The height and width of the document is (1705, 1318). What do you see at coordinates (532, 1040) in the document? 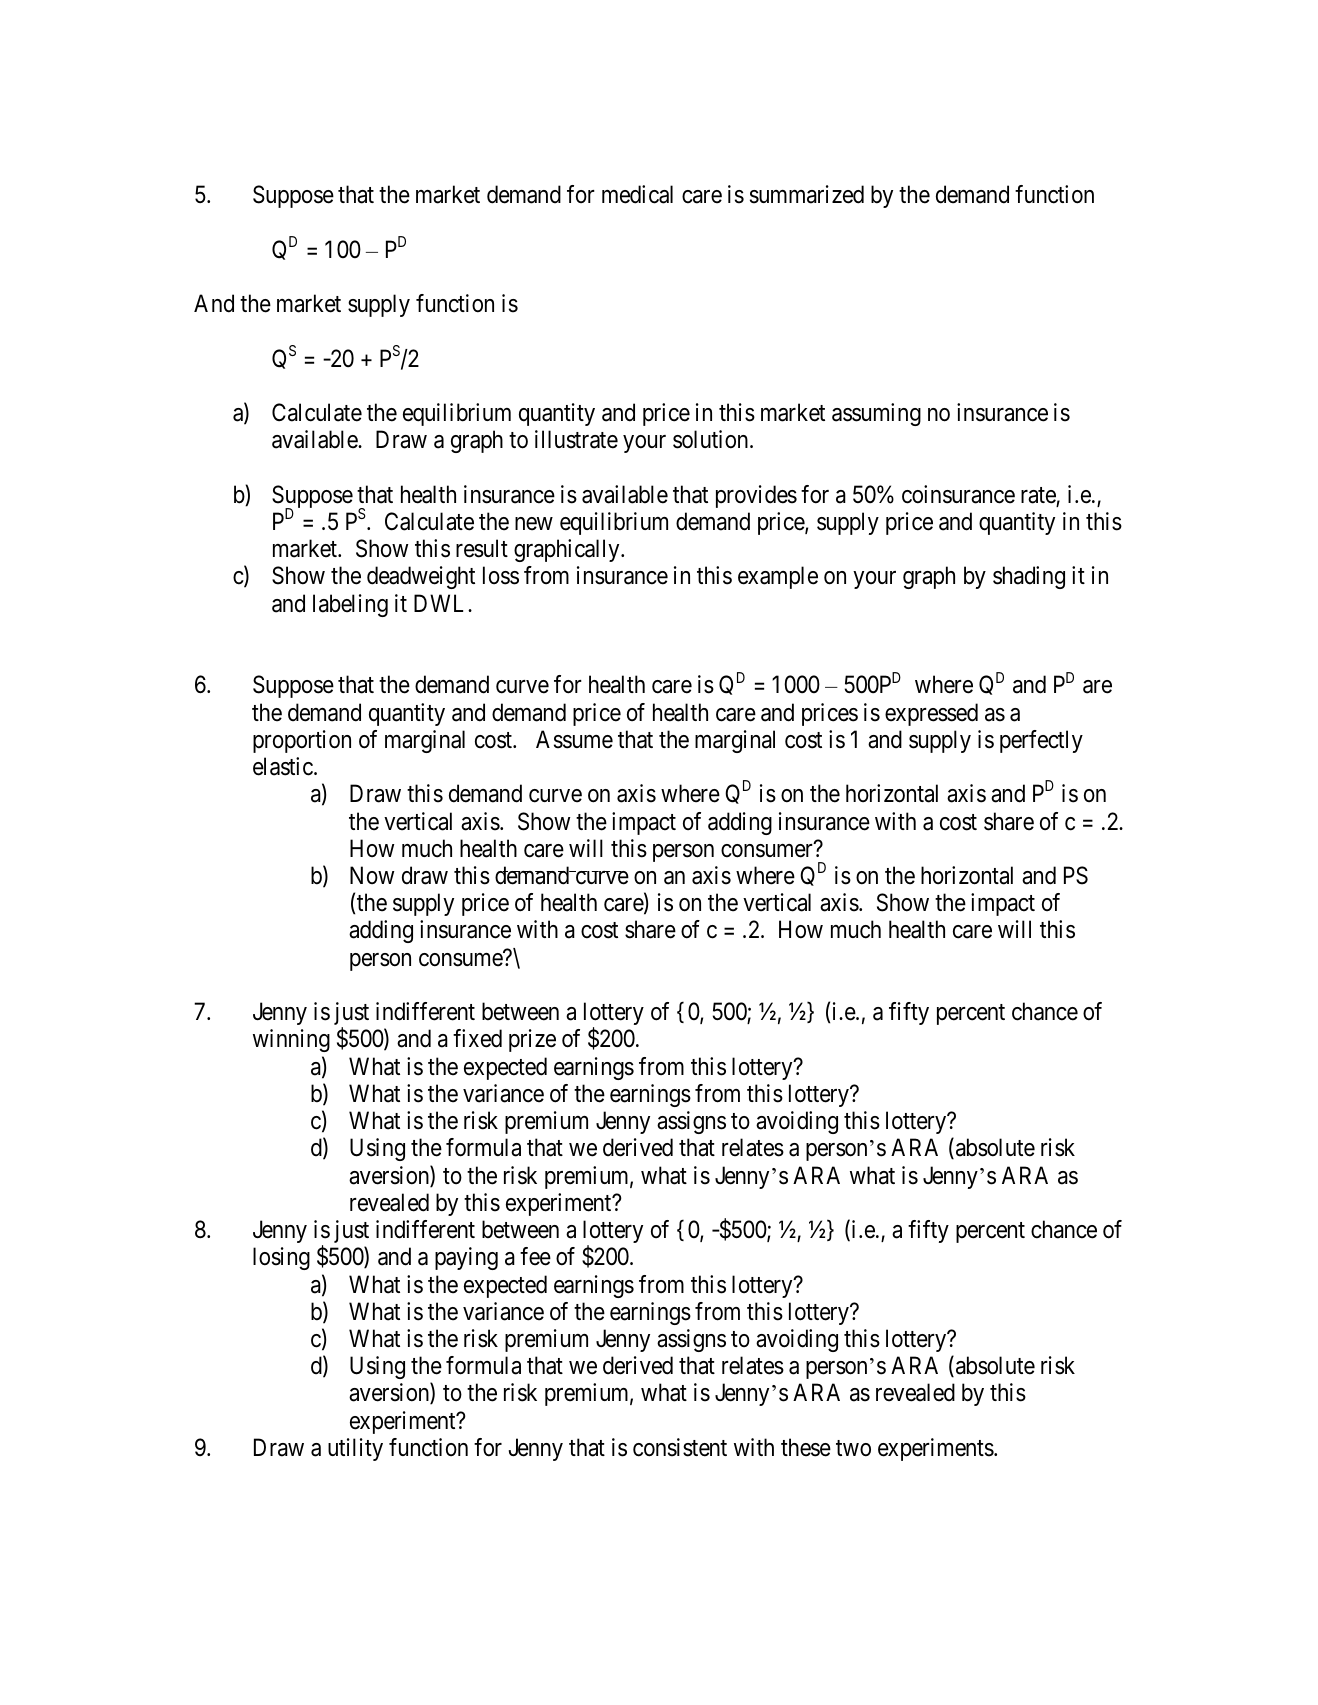
I see `prize` at bounding box center [532, 1040].
